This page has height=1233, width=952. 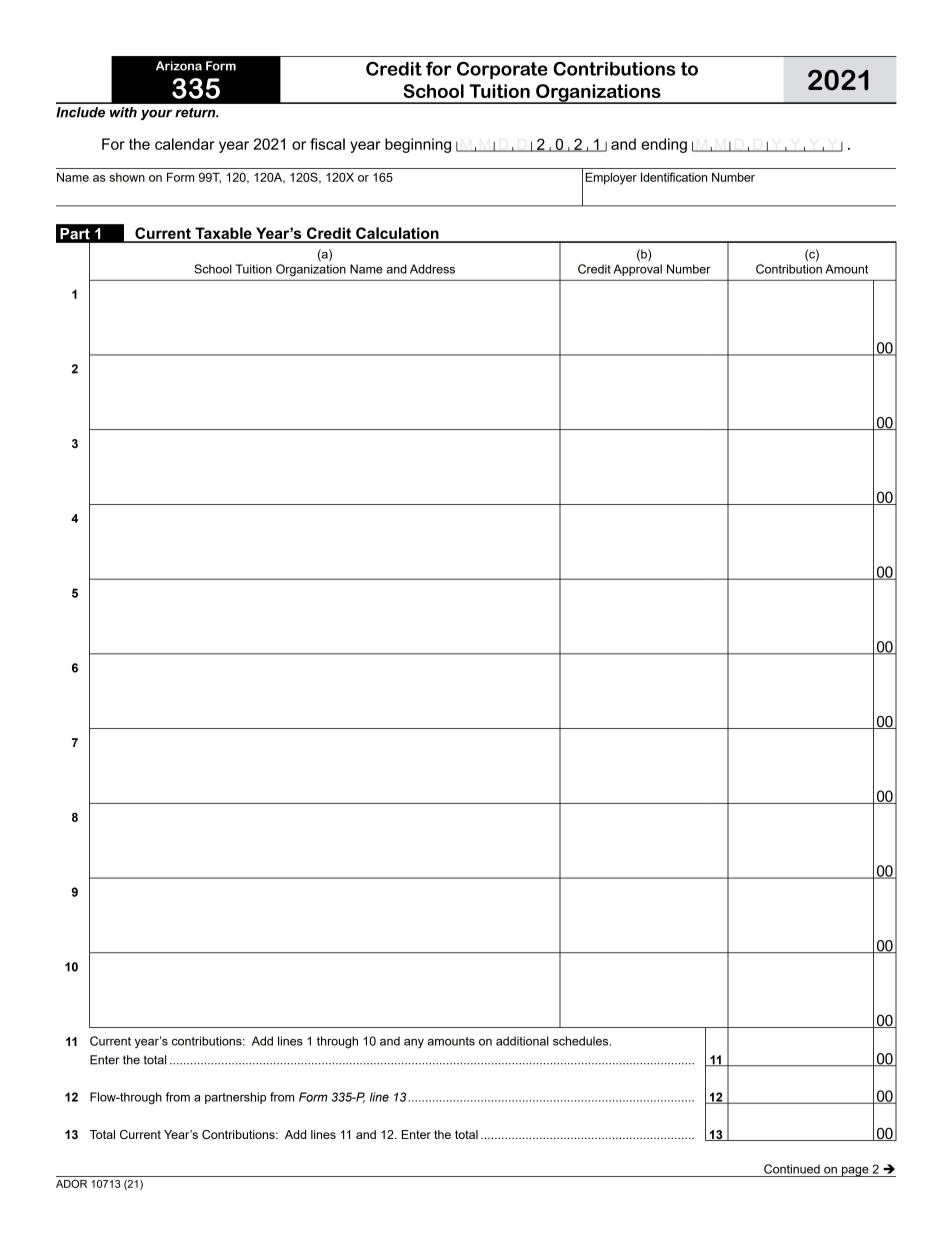 What do you see at coordinates (674, 177) in the page?
I see `Identification` at bounding box center [674, 177].
